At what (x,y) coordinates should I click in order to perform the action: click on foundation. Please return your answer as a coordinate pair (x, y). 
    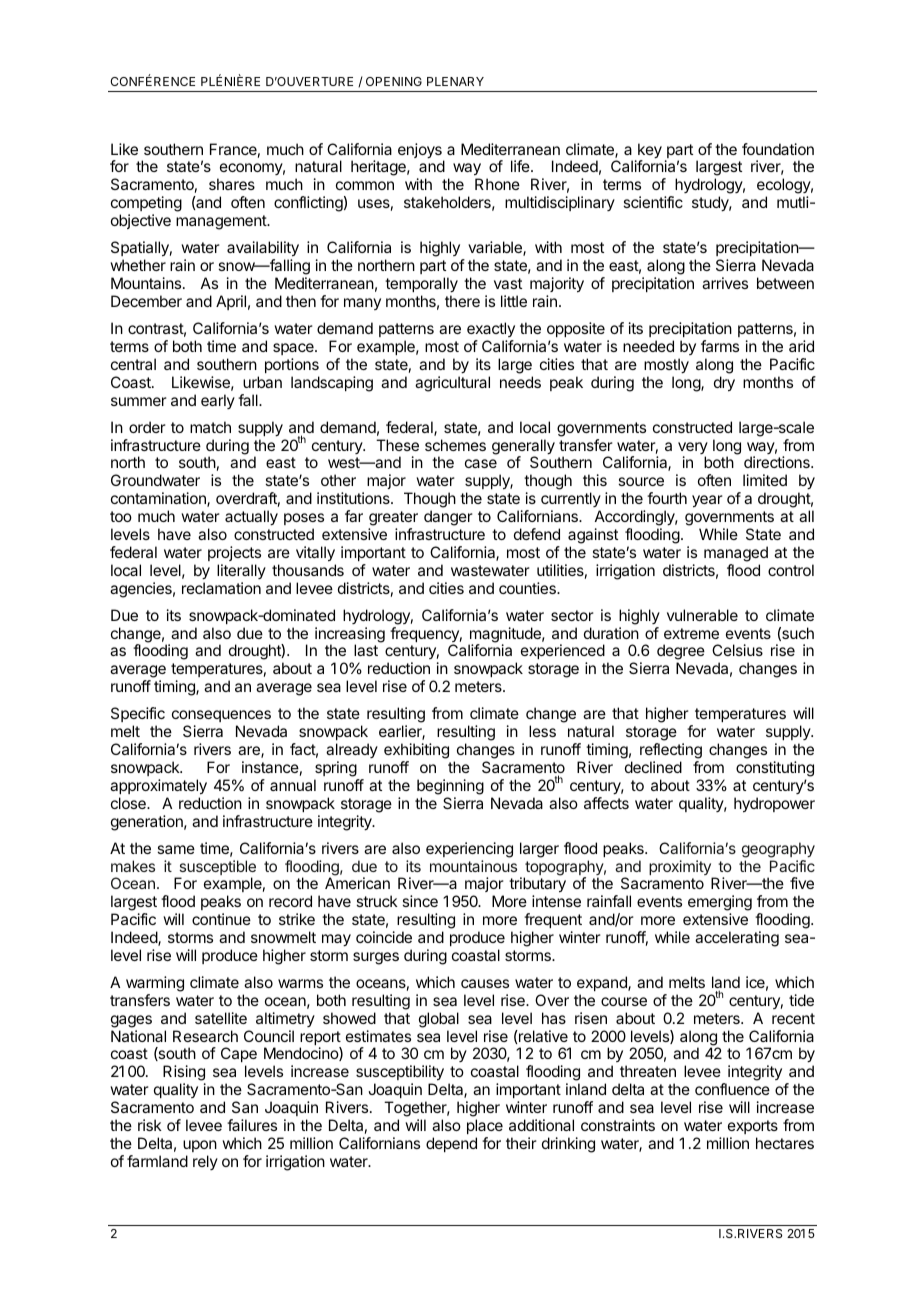
    Looking at the image, I should click on (778, 149).
